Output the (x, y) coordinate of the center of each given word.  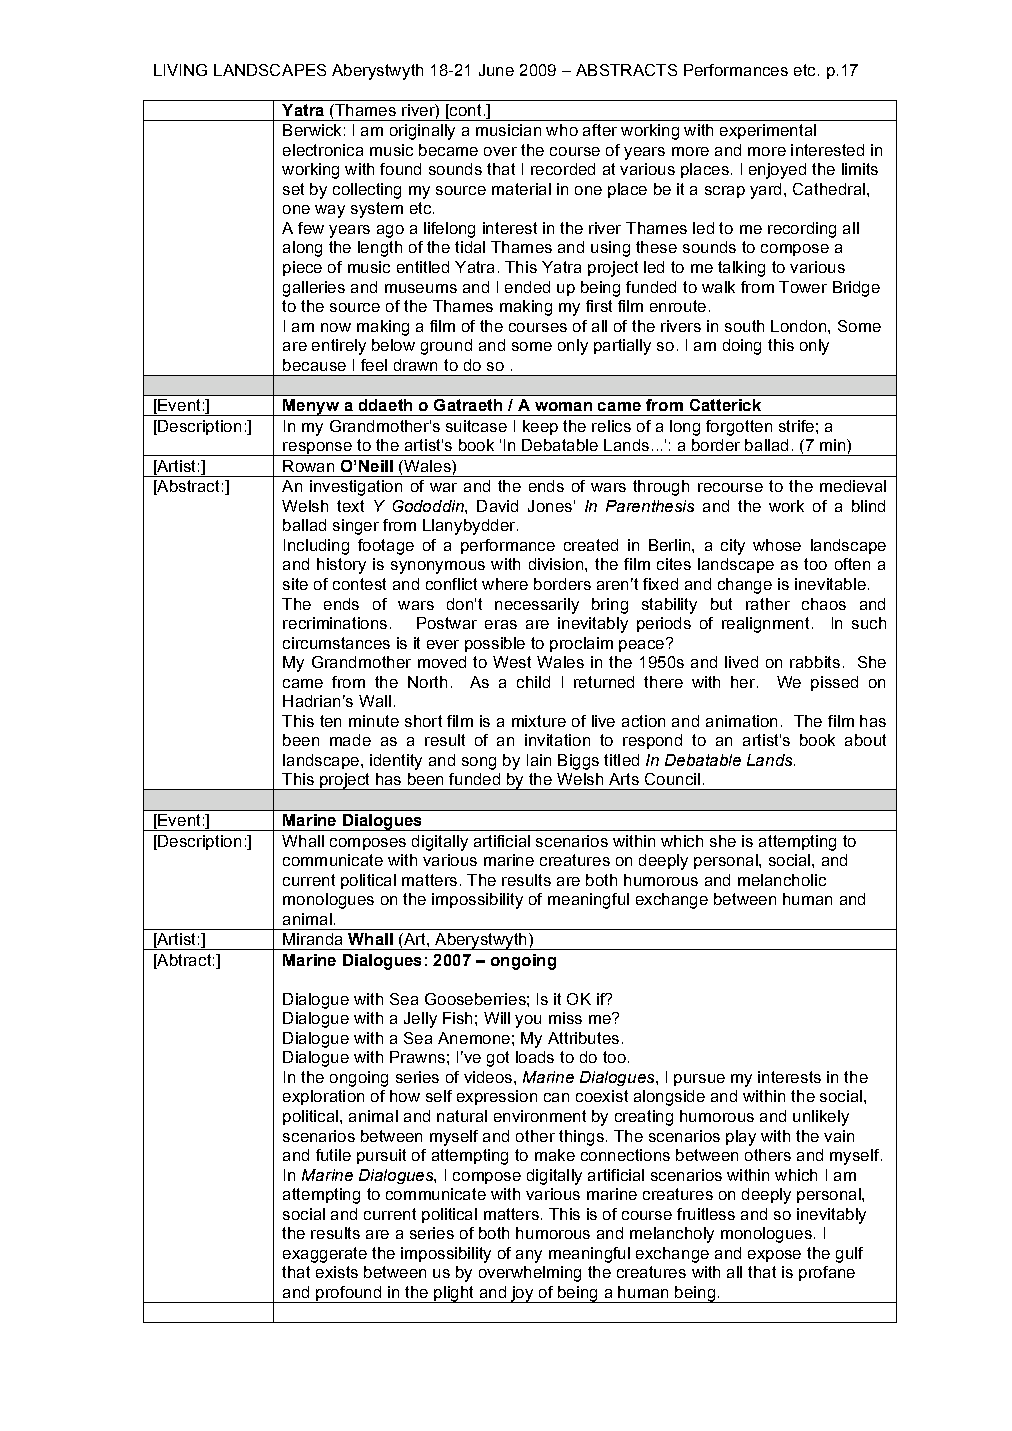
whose (777, 545)
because (314, 365)
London (798, 326)
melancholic (782, 880)
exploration (323, 1097)
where (505, 584)
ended (527, 287)
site (295, 584)
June (496, 70)
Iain (539, 760)
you (528, 1021)
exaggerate (325, 1255)
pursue (699, 1080)
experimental (768, 131)
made (350, 740)
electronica (323, 150)
